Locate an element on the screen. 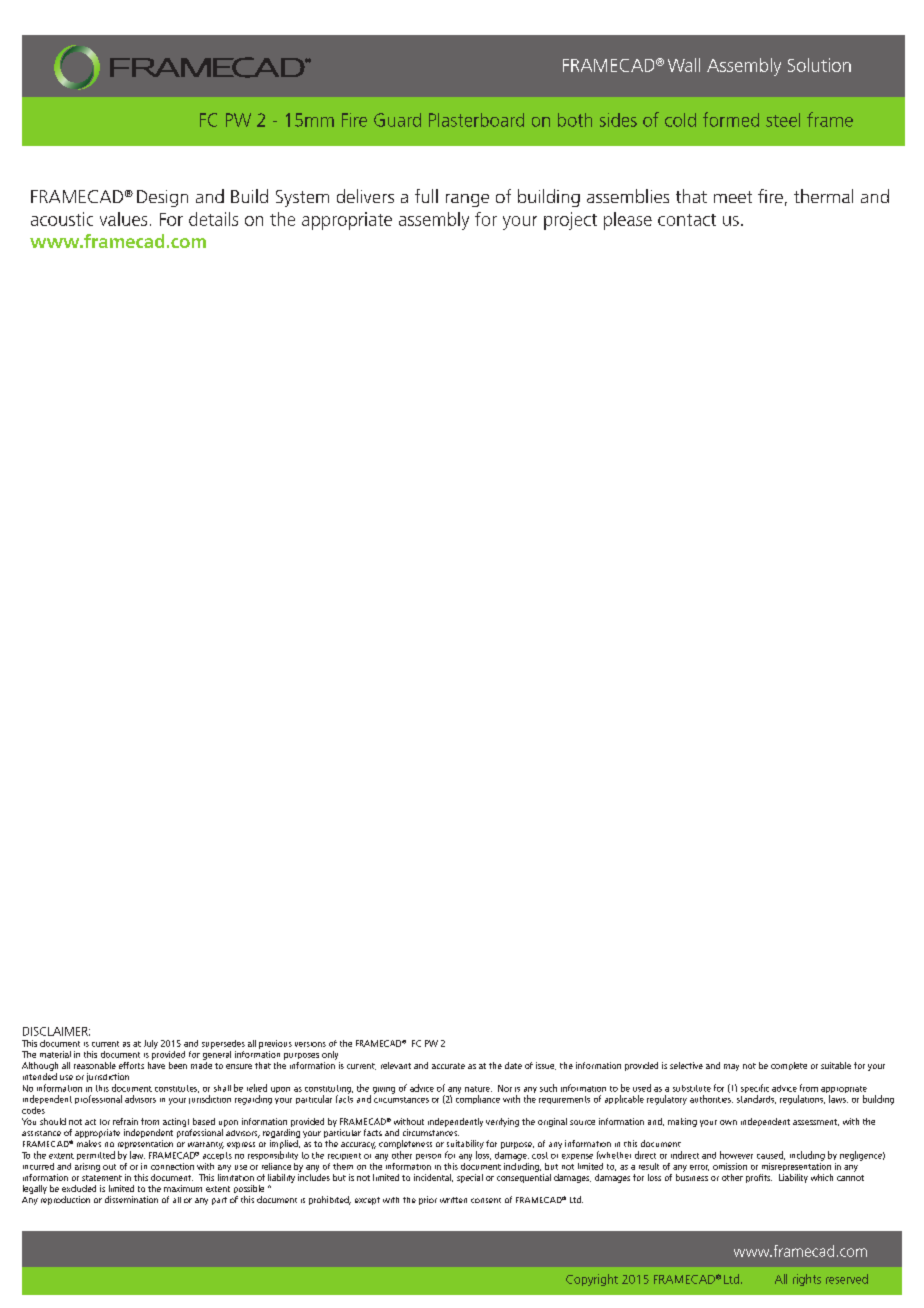  project is located at coordinates (570, 221).
